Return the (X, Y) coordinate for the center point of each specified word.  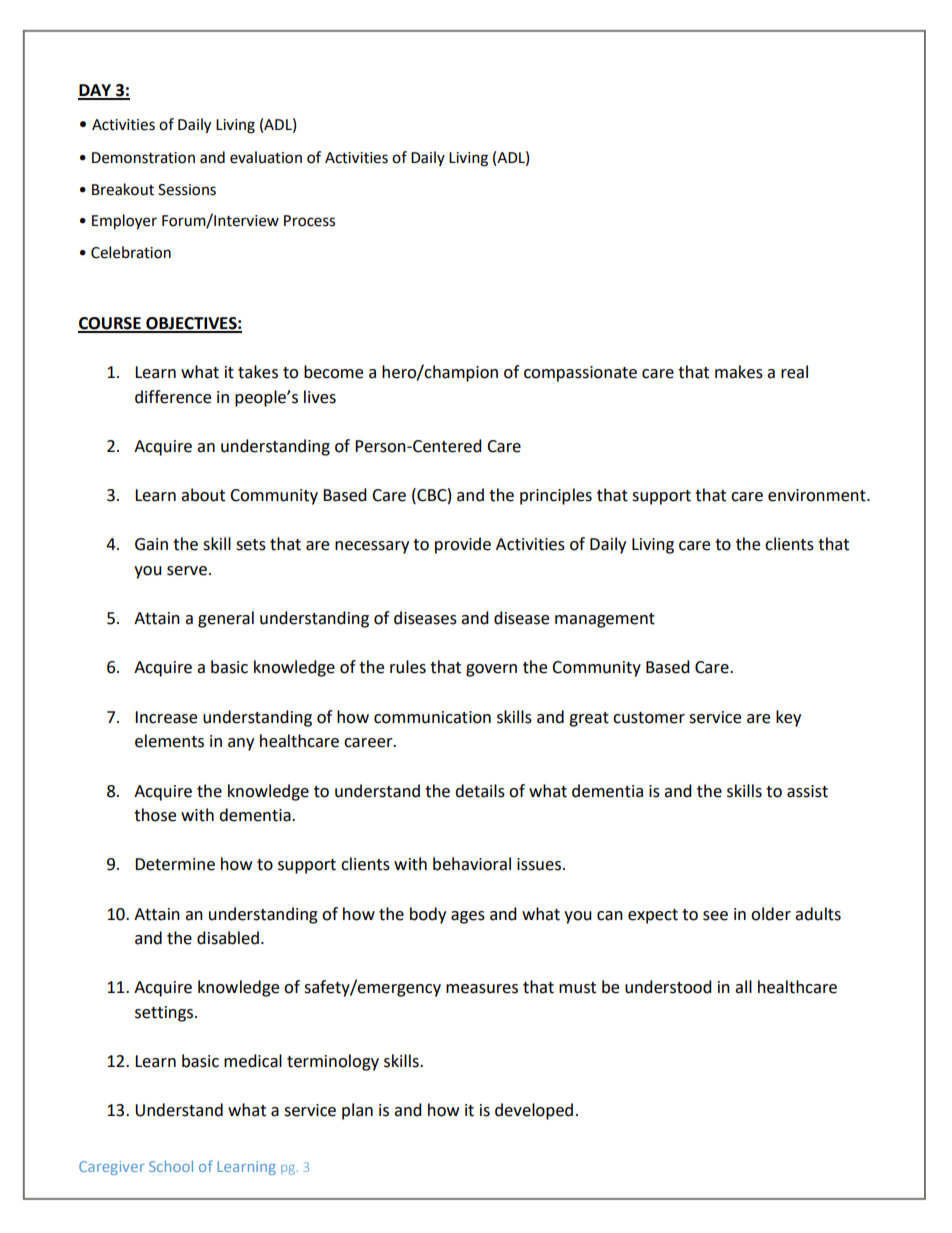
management (605, 620)
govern (491, 670)
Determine (175, 864)
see (715, 916)
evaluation (266, 157)
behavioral (472, 864)
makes (739, 372)
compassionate (580, 374)
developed (534, 1111)
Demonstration (143, 158)
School (171, 1166)
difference (173, 397)
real (794, 372)
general (226, 619)
